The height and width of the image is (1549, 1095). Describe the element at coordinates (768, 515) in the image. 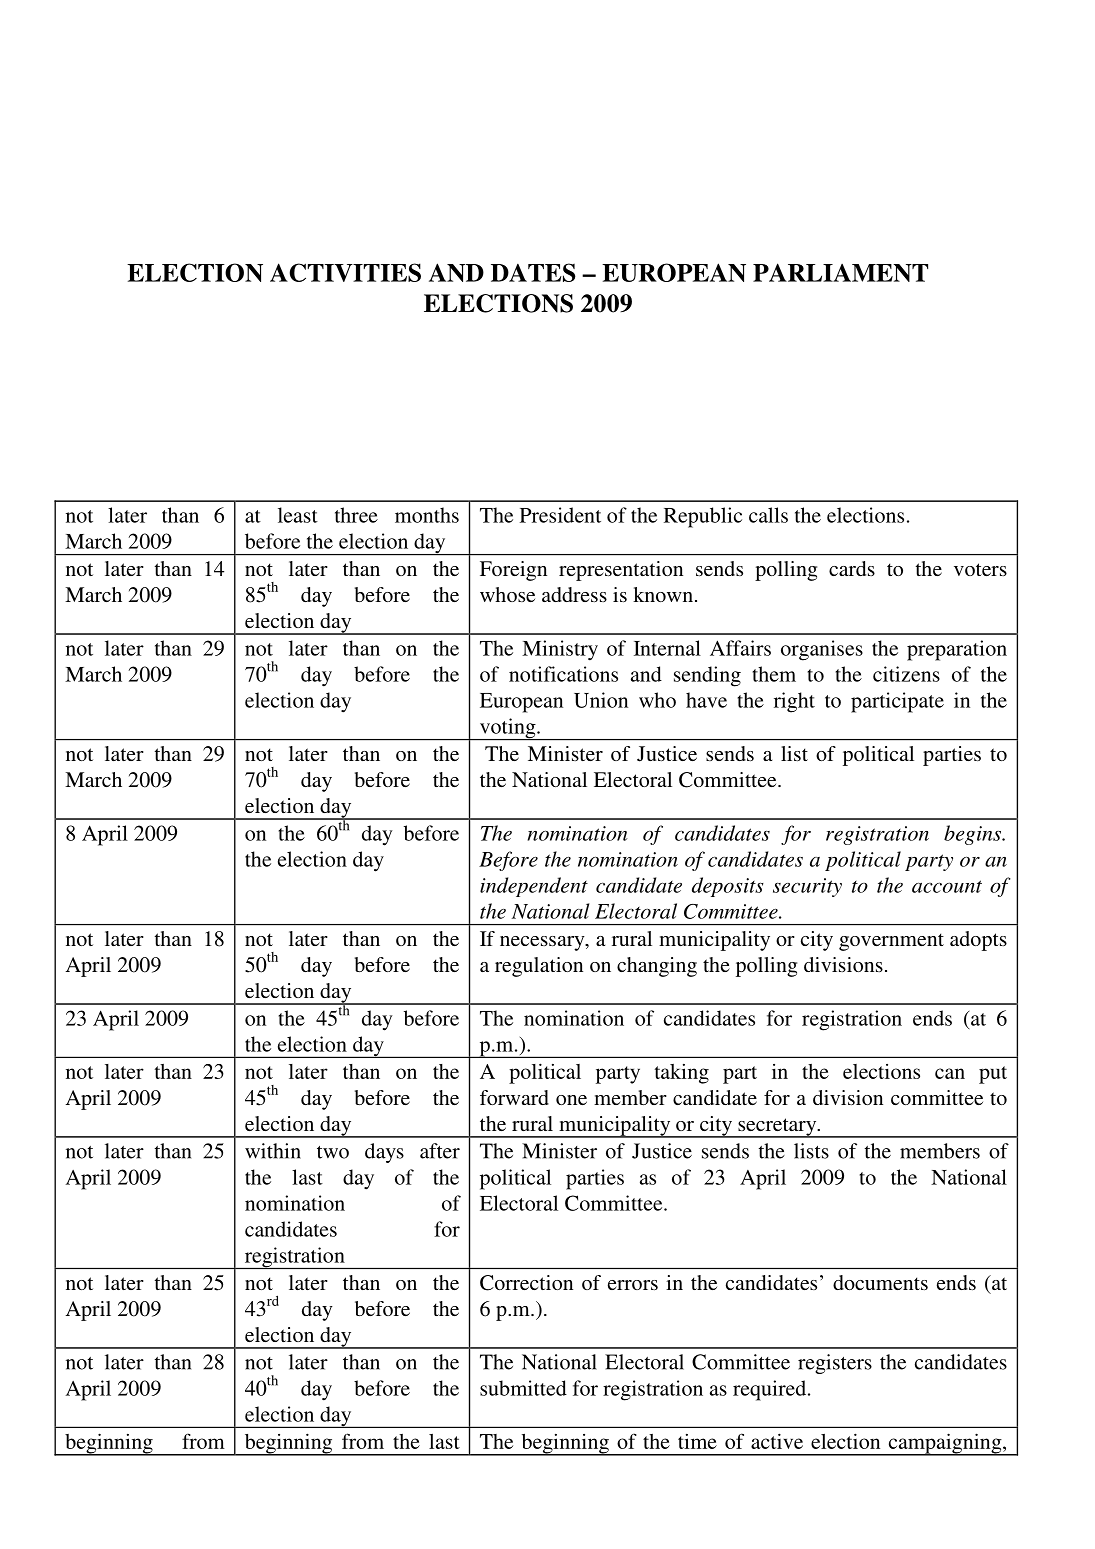

I see `calls` at that location.
